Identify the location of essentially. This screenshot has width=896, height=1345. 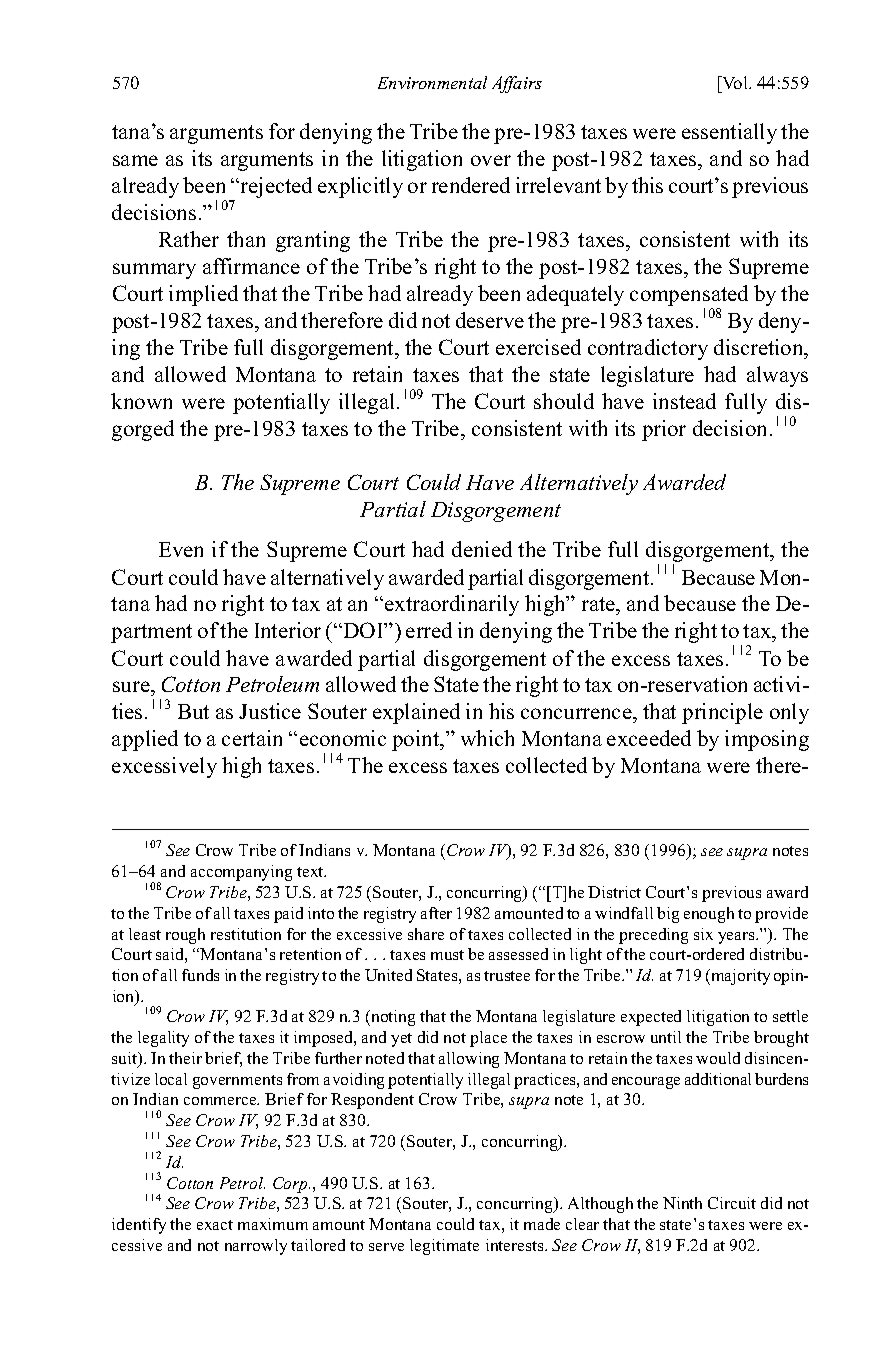
(729, 133).
